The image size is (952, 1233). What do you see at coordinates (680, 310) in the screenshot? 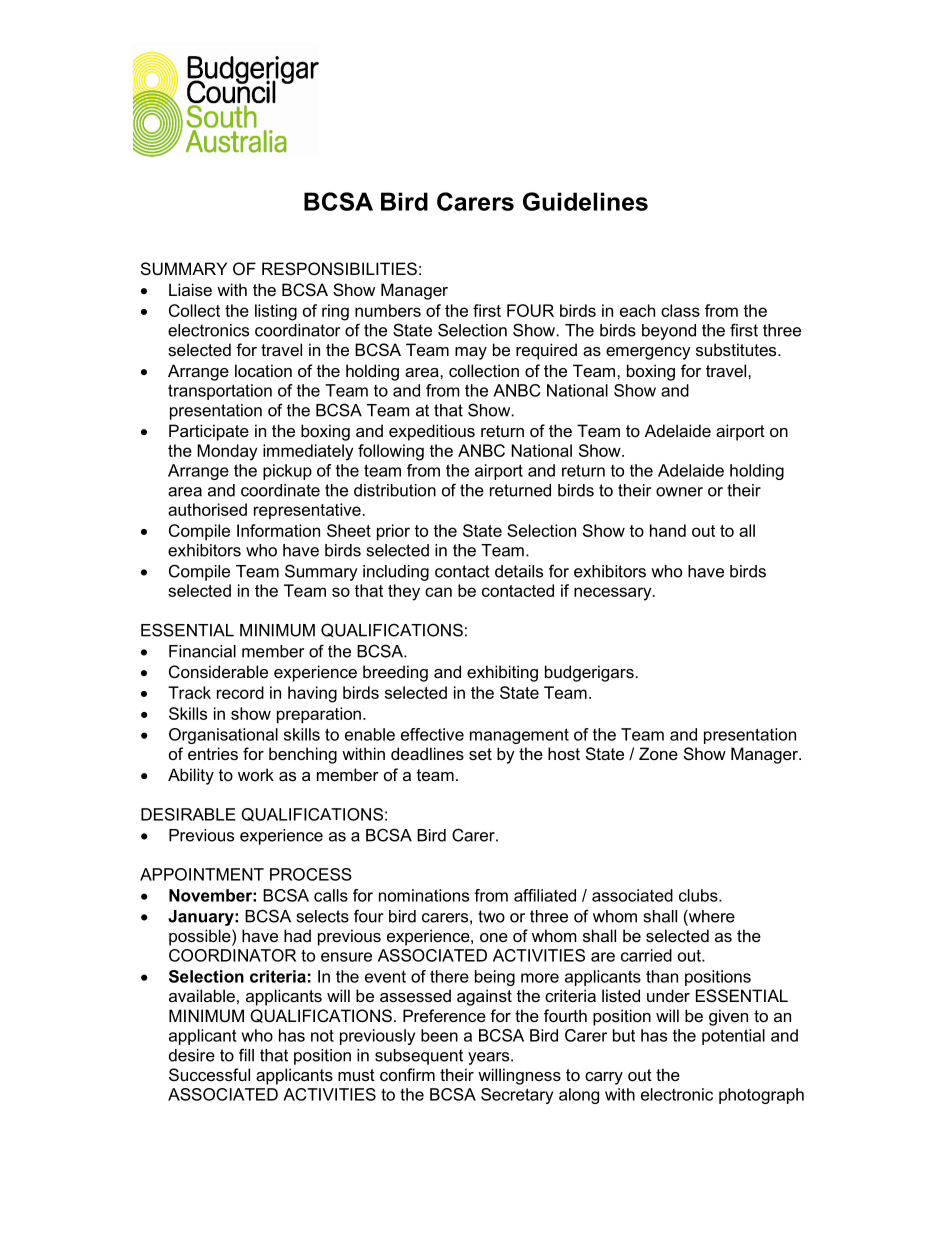
I see `class` at bounding box center [680, 310].
